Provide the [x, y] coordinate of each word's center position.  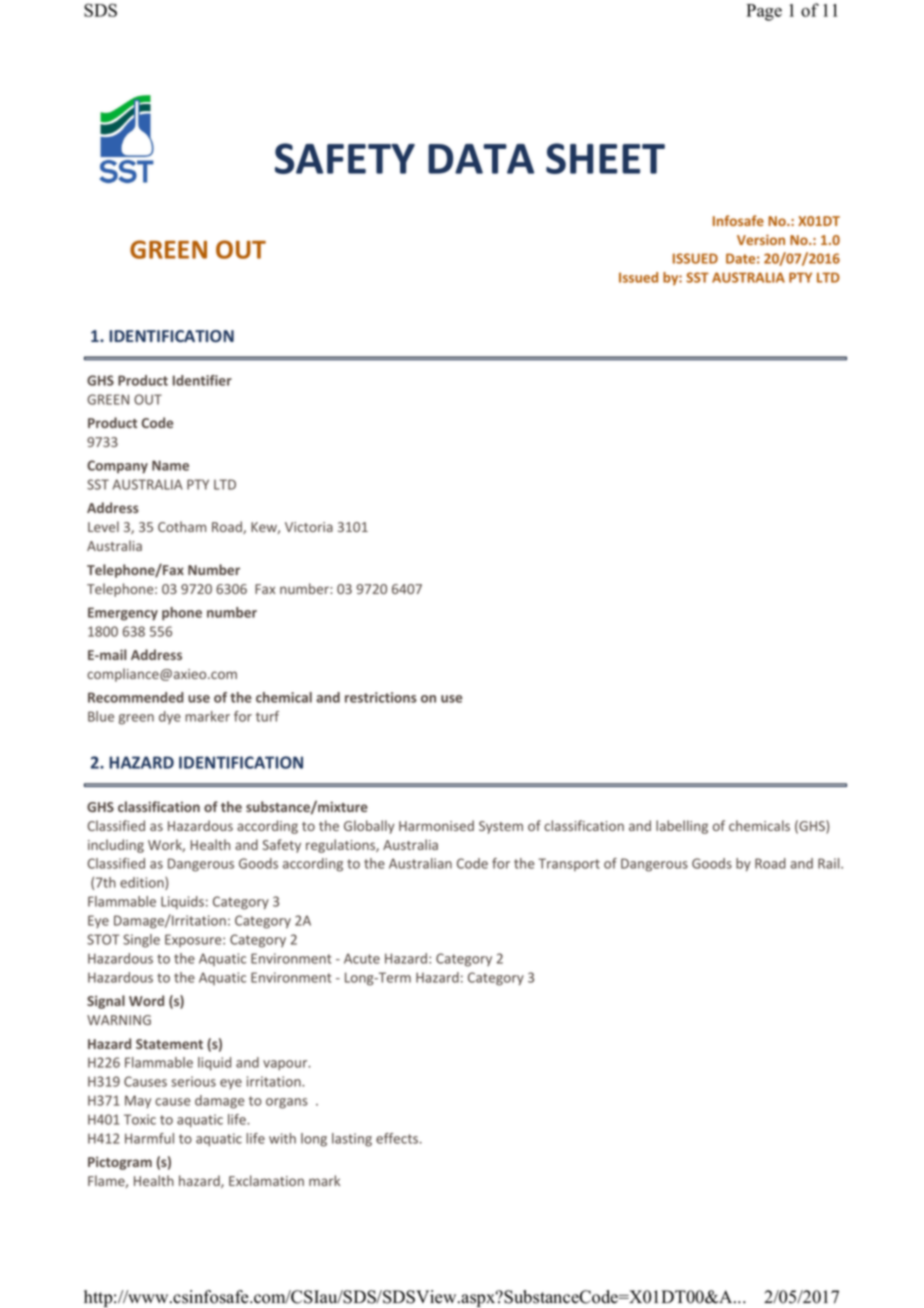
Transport [569, 864]
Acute [362, 958]
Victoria [309, 527]
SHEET [605, 158]
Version [761, 239]
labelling [682, 827]
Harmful [149, 1138]
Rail [830, 863]
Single [141, 941]
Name [170, 465]
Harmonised [436, 825]
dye [170, 717]
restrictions [381, 697]
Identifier [202, 380]
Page [764, 12]
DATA [481, 159]
